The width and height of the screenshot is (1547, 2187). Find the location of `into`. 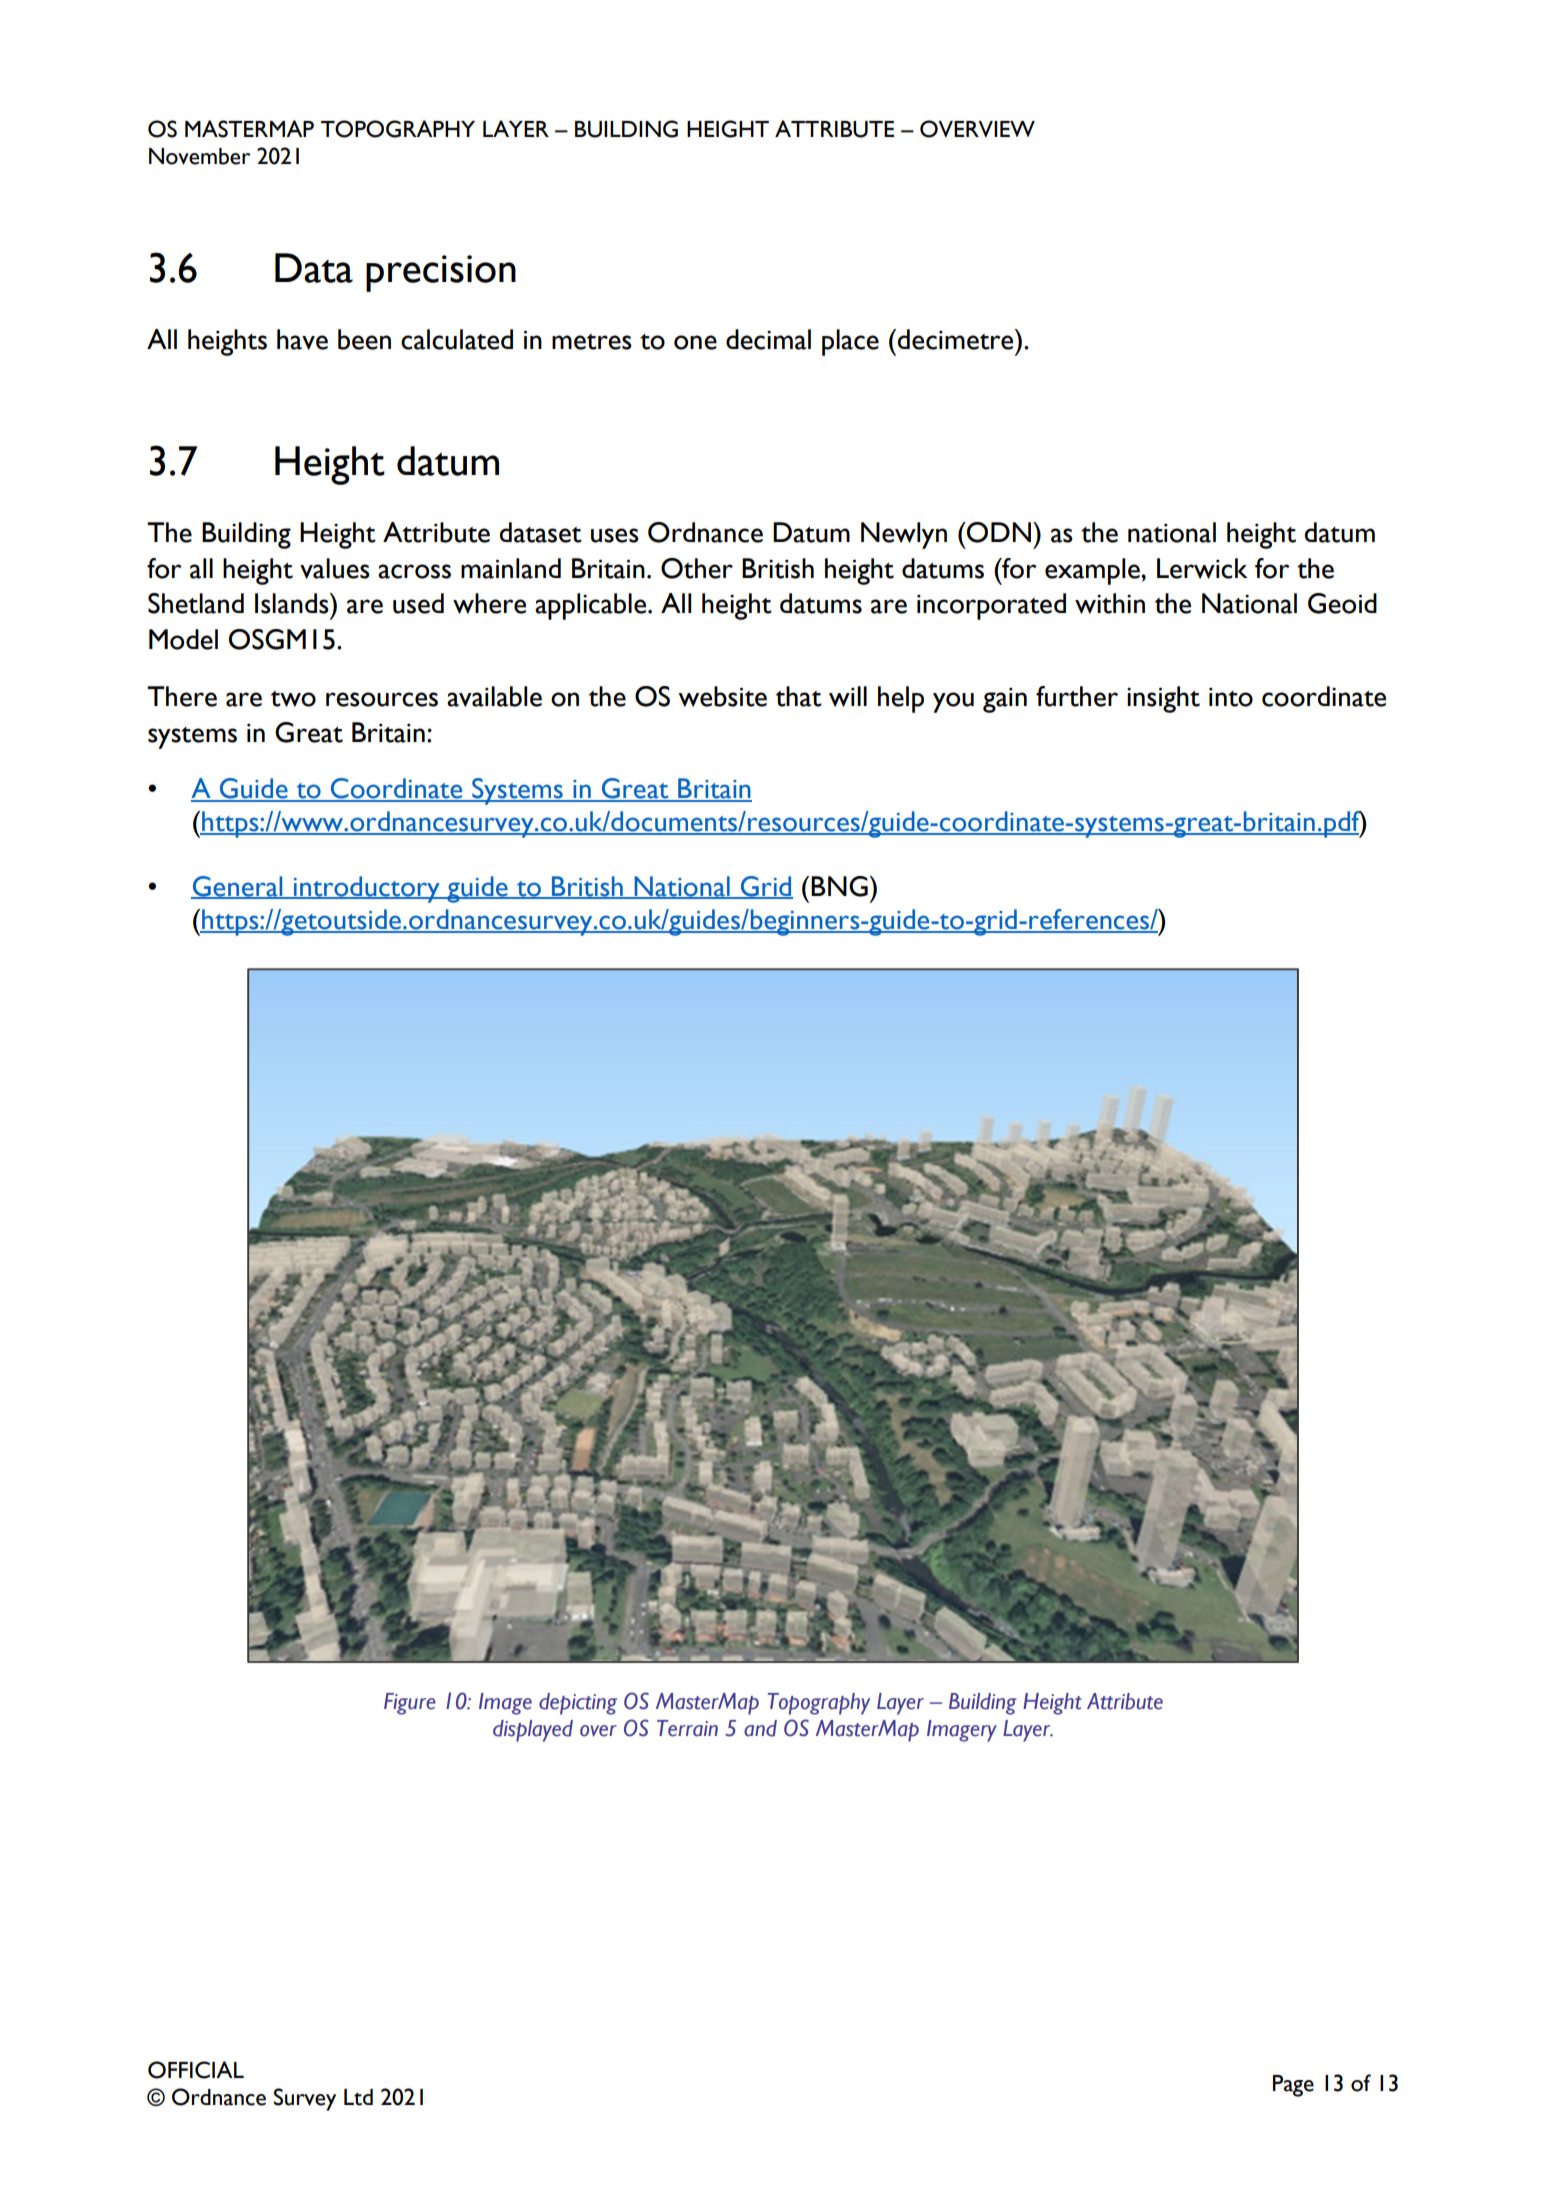

into is located at coordinates (1231, 697).
